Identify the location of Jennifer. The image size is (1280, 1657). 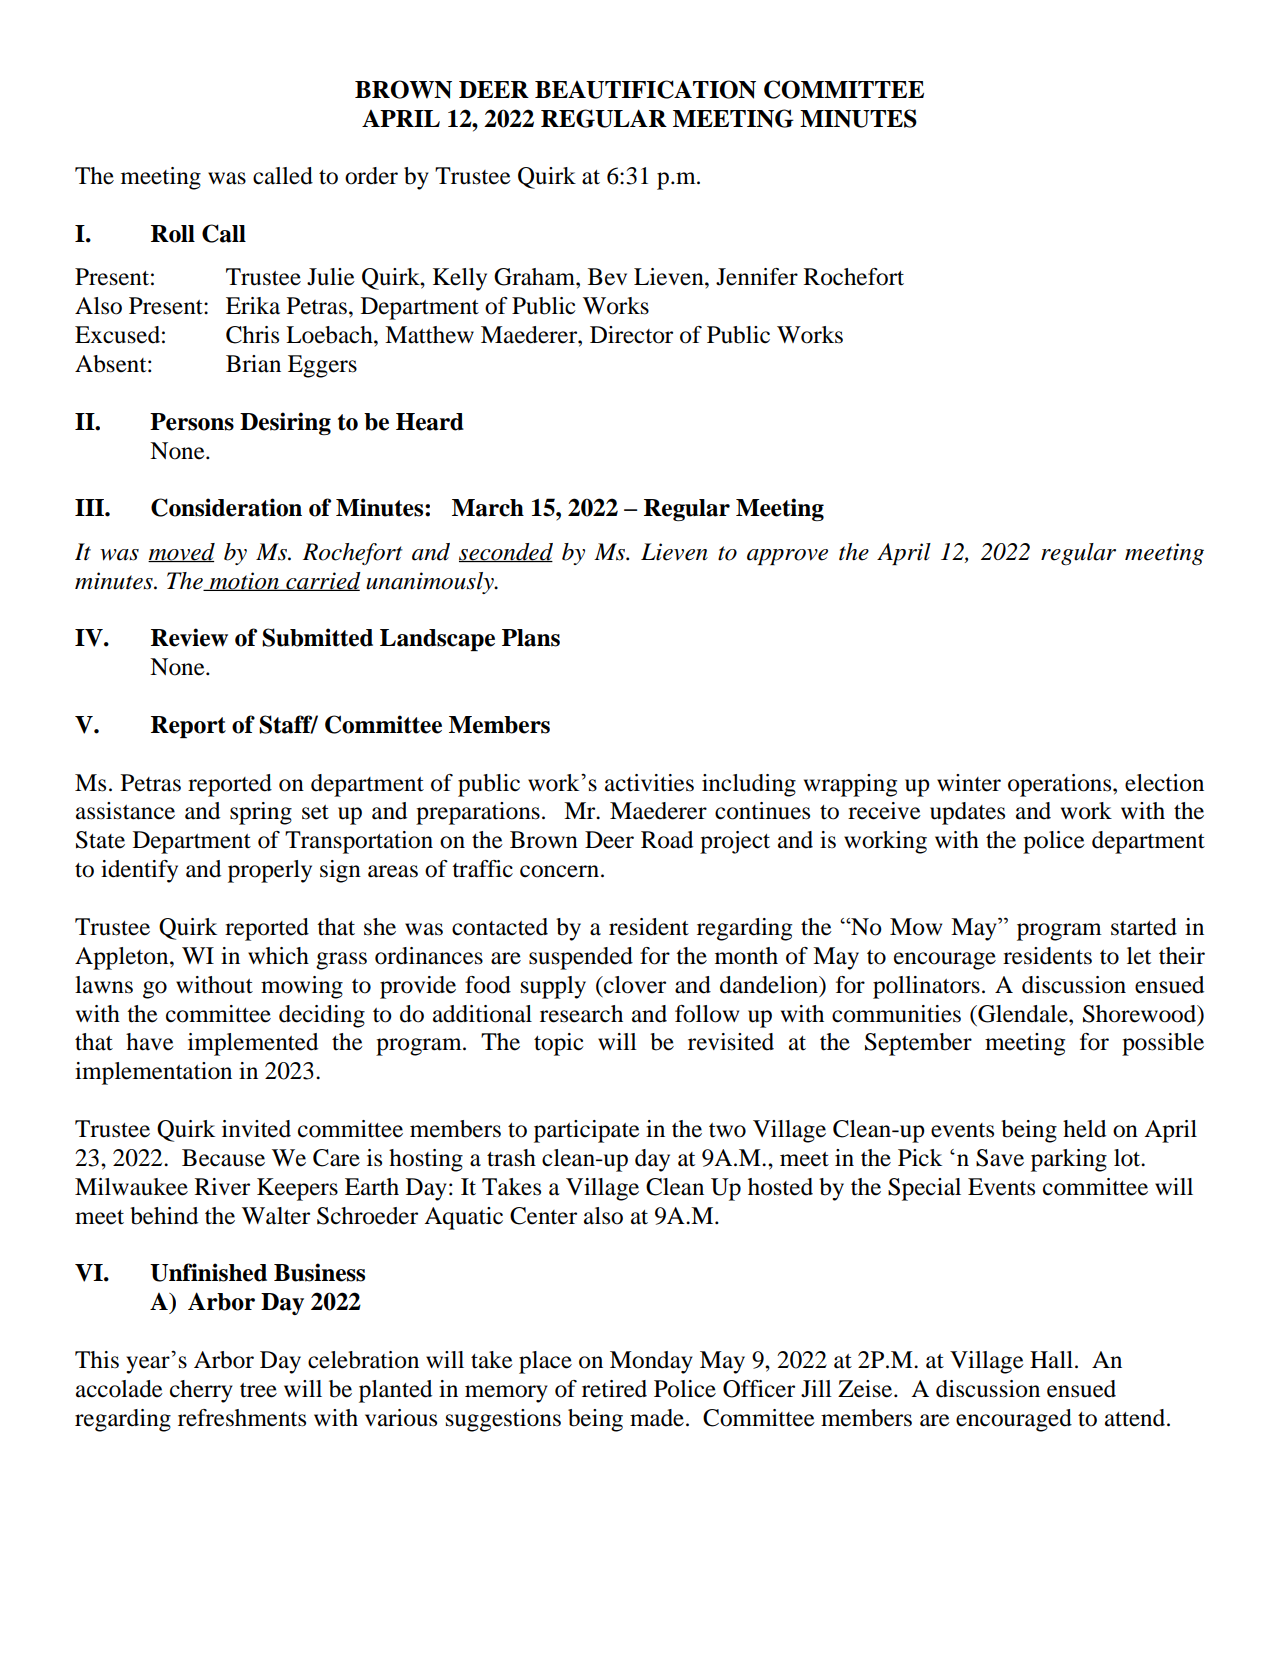
(757, 277).
